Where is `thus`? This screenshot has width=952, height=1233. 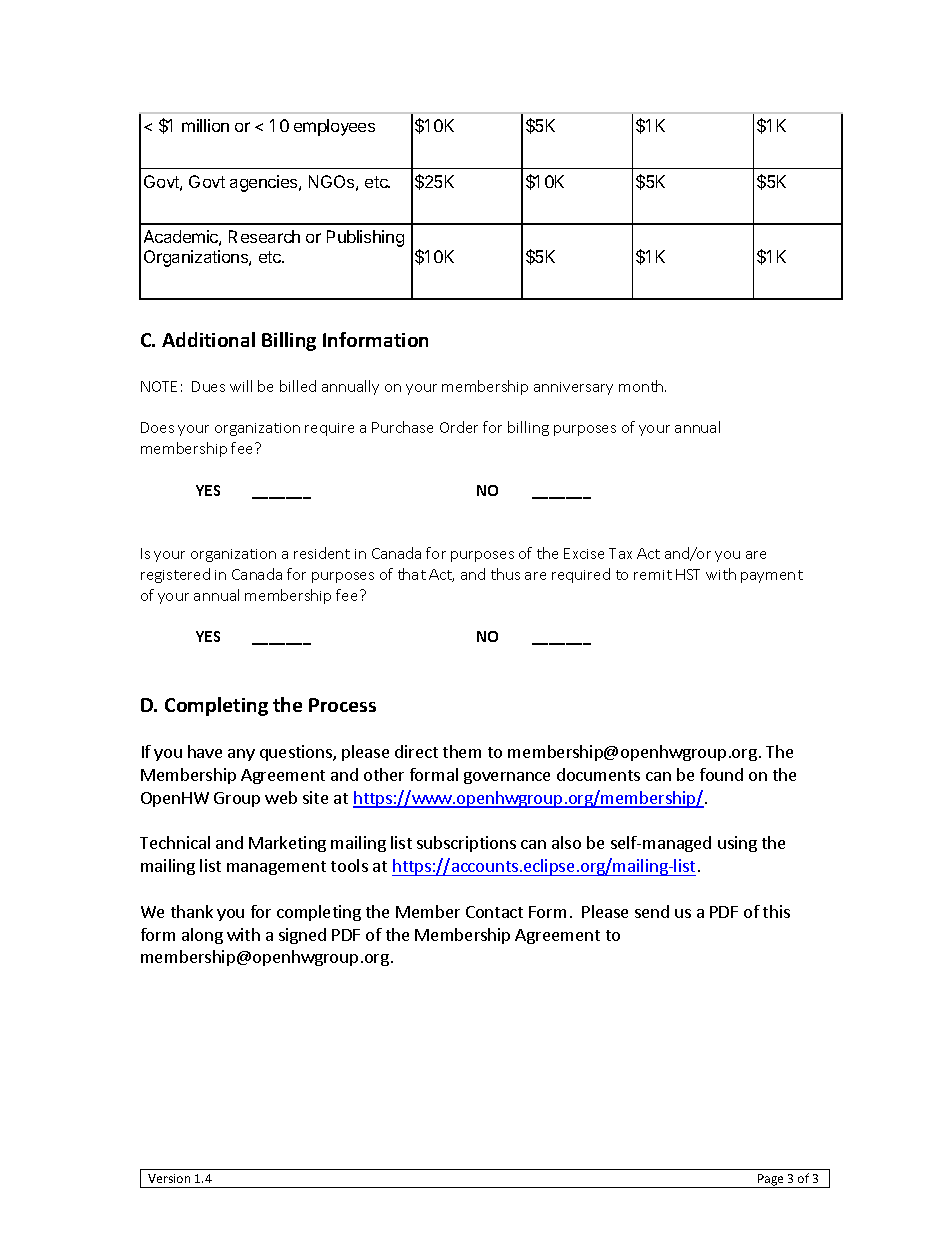
thus is located at coordinates (505, 574).
